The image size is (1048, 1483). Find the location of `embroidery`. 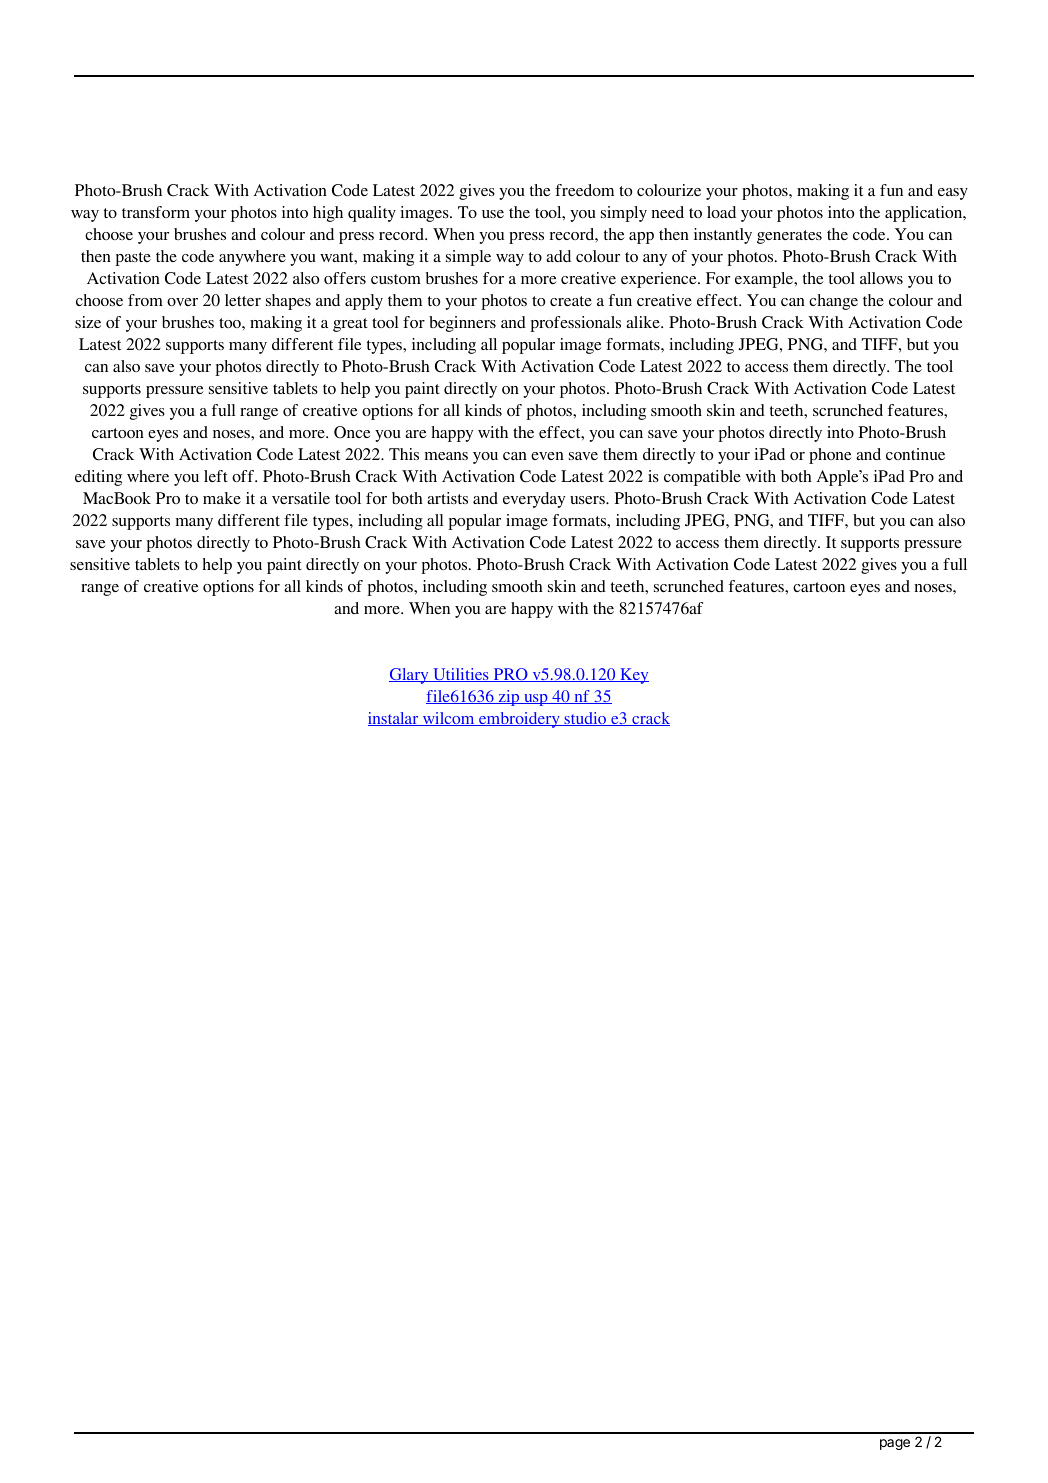

embroidery is located at coordinates (519, 720).
